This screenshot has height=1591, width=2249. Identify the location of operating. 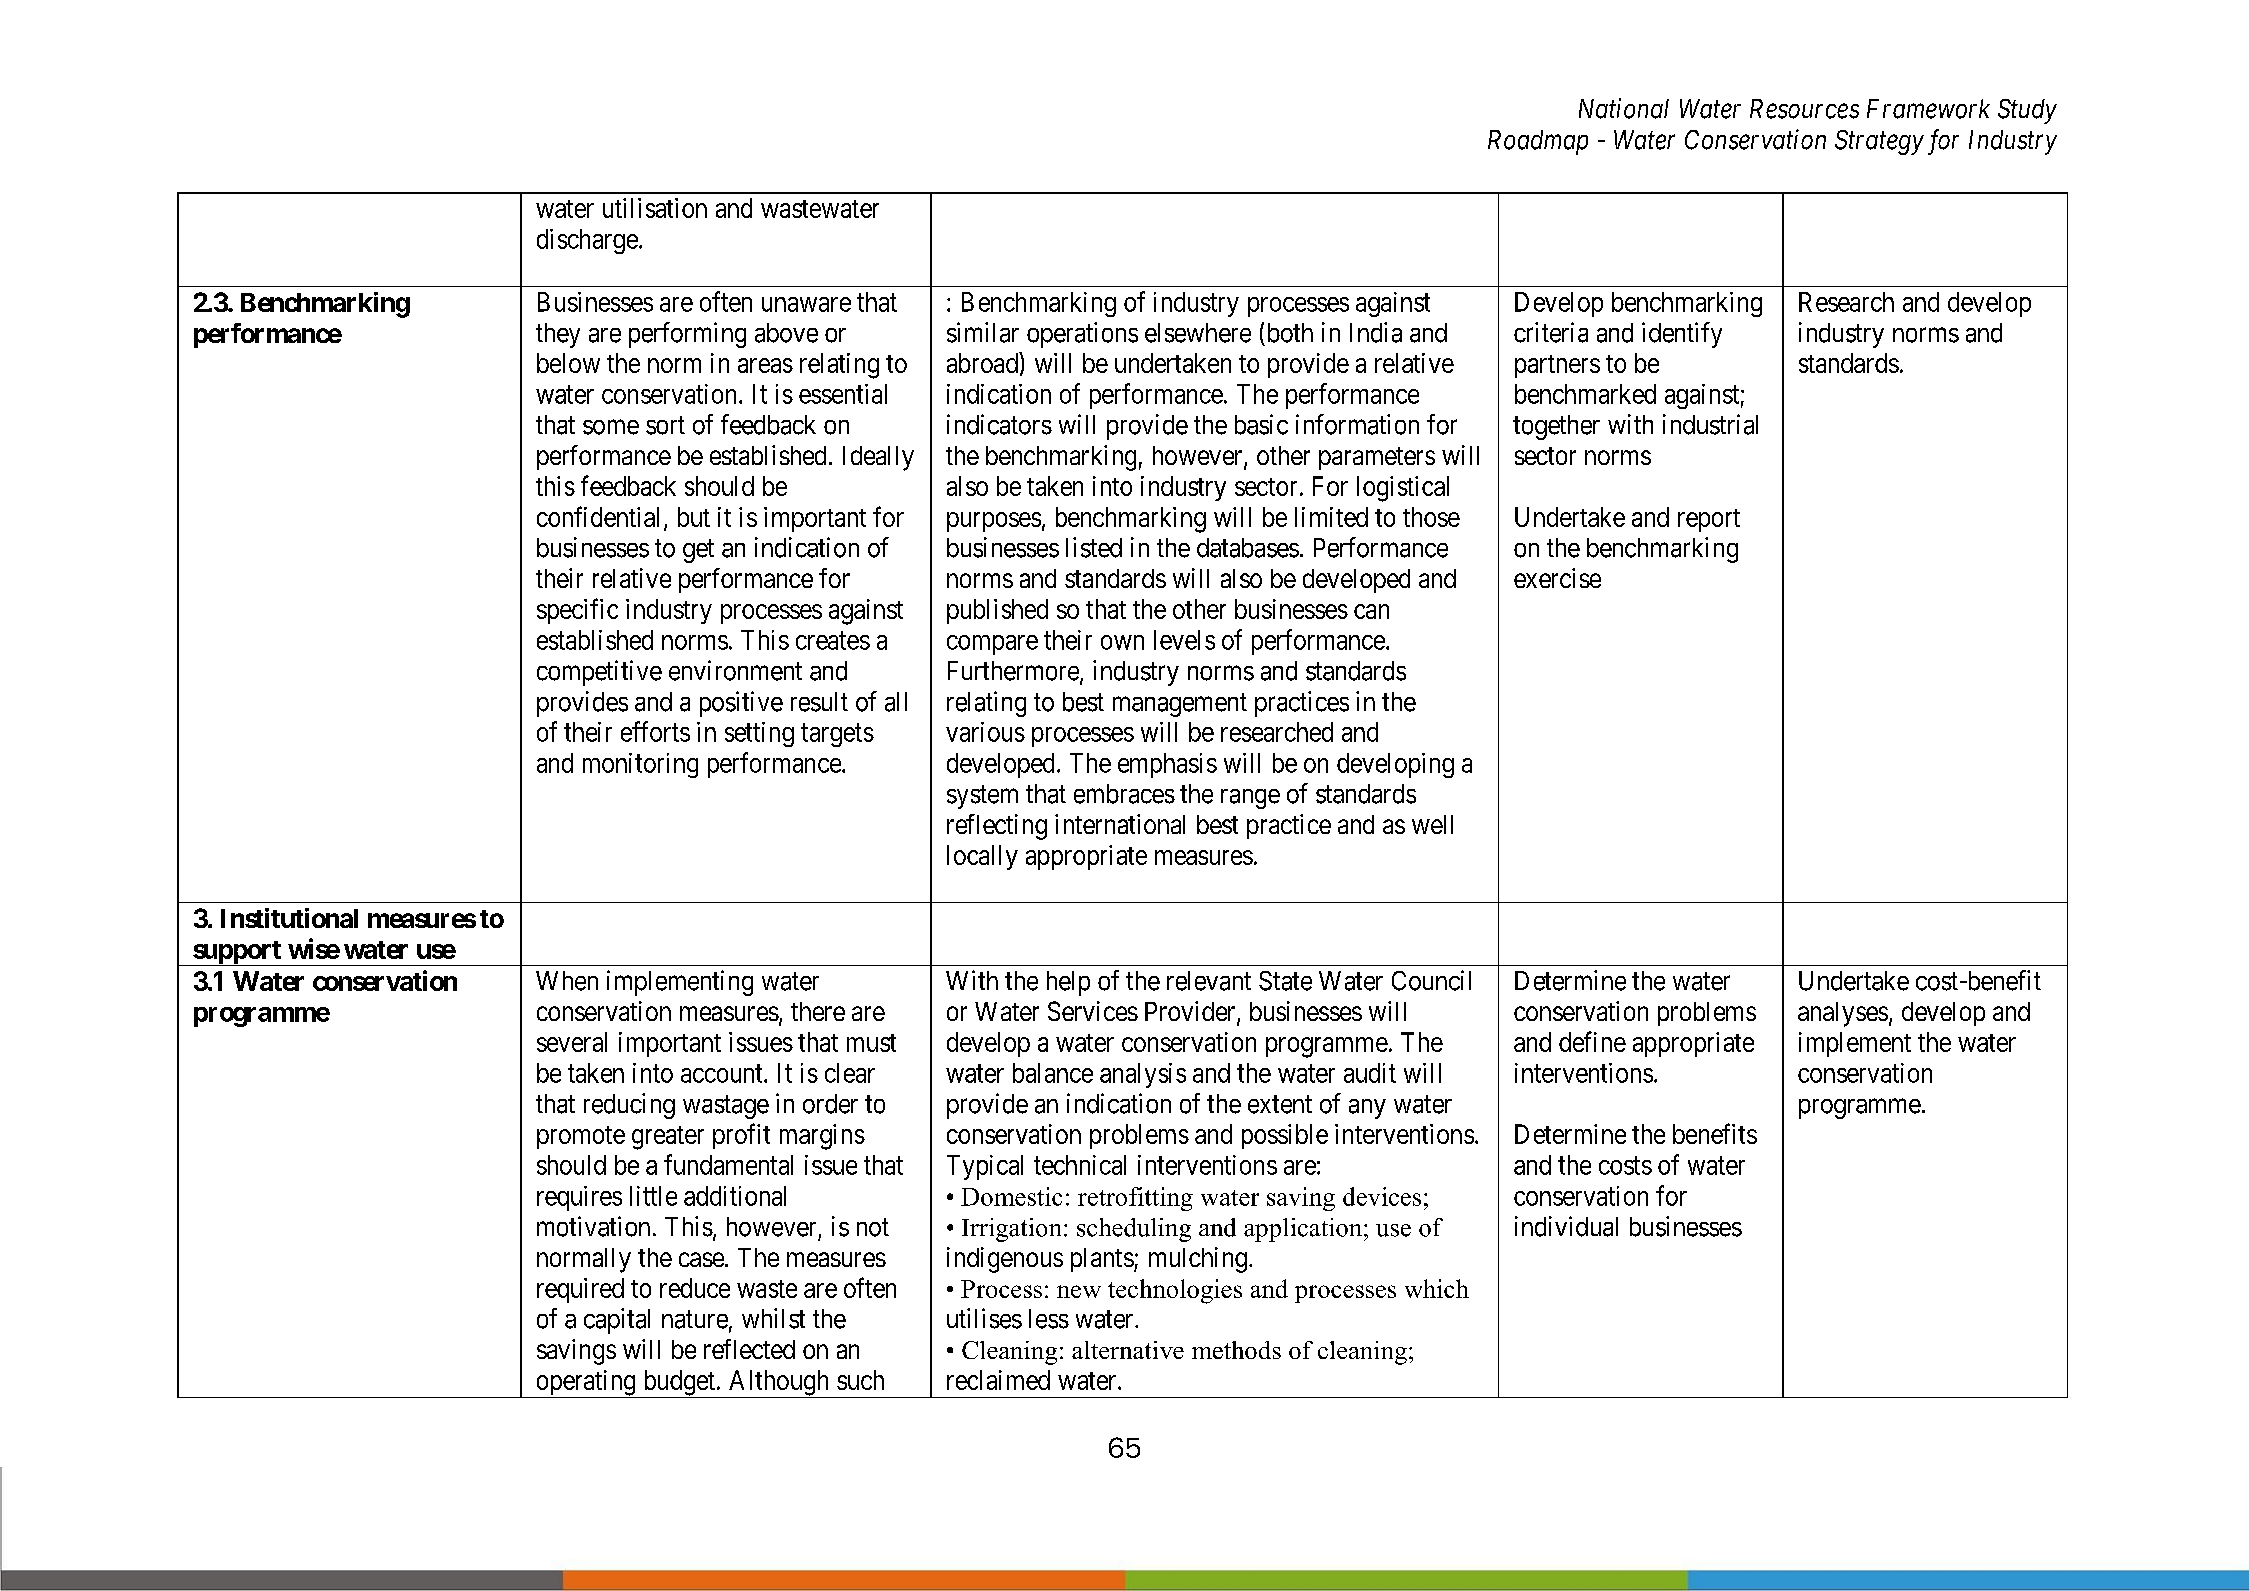
(586, 1384).
